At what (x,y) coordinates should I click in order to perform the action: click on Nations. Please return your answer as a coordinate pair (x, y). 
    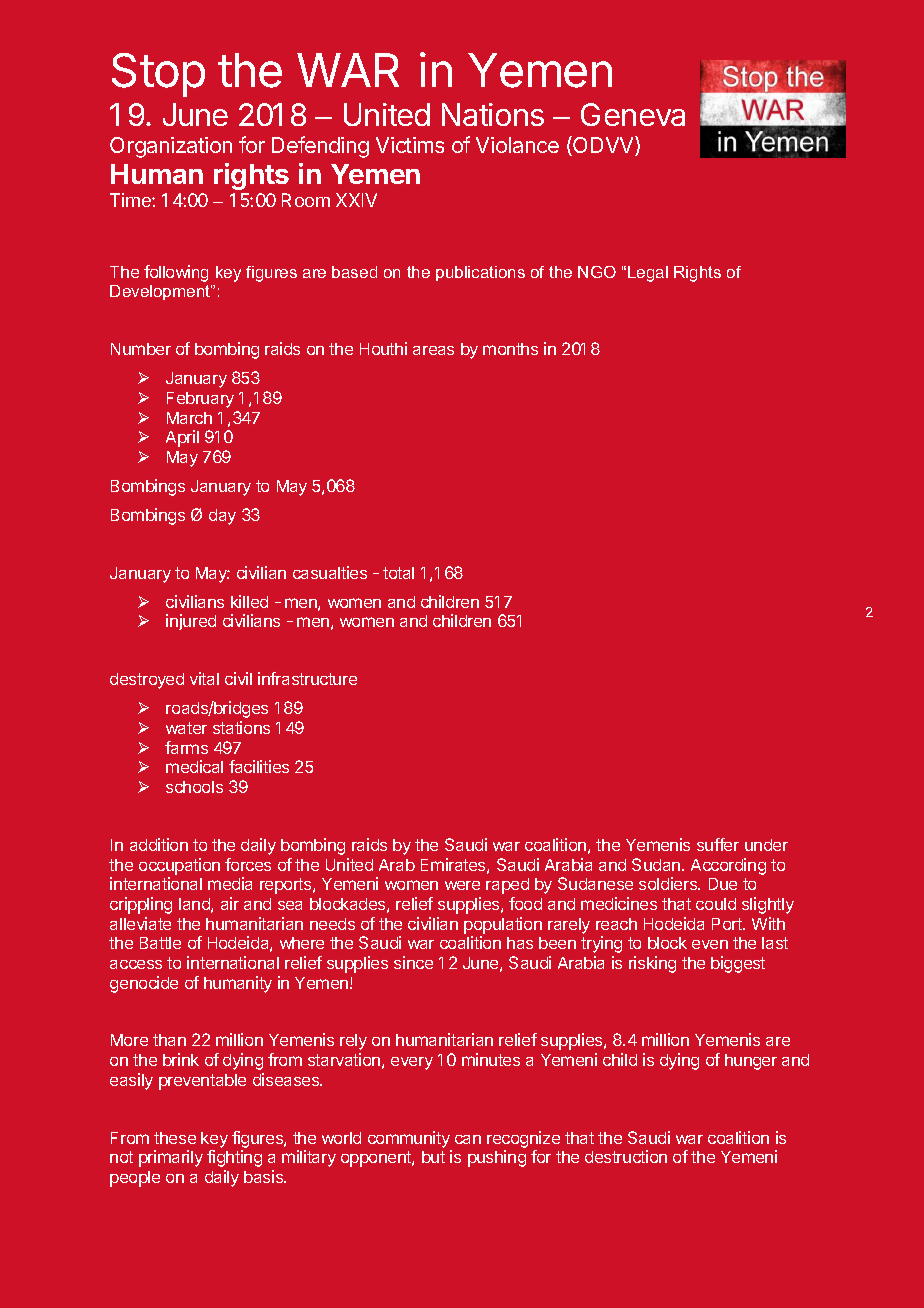
    Looking at the image, I should click on (493, 114).
